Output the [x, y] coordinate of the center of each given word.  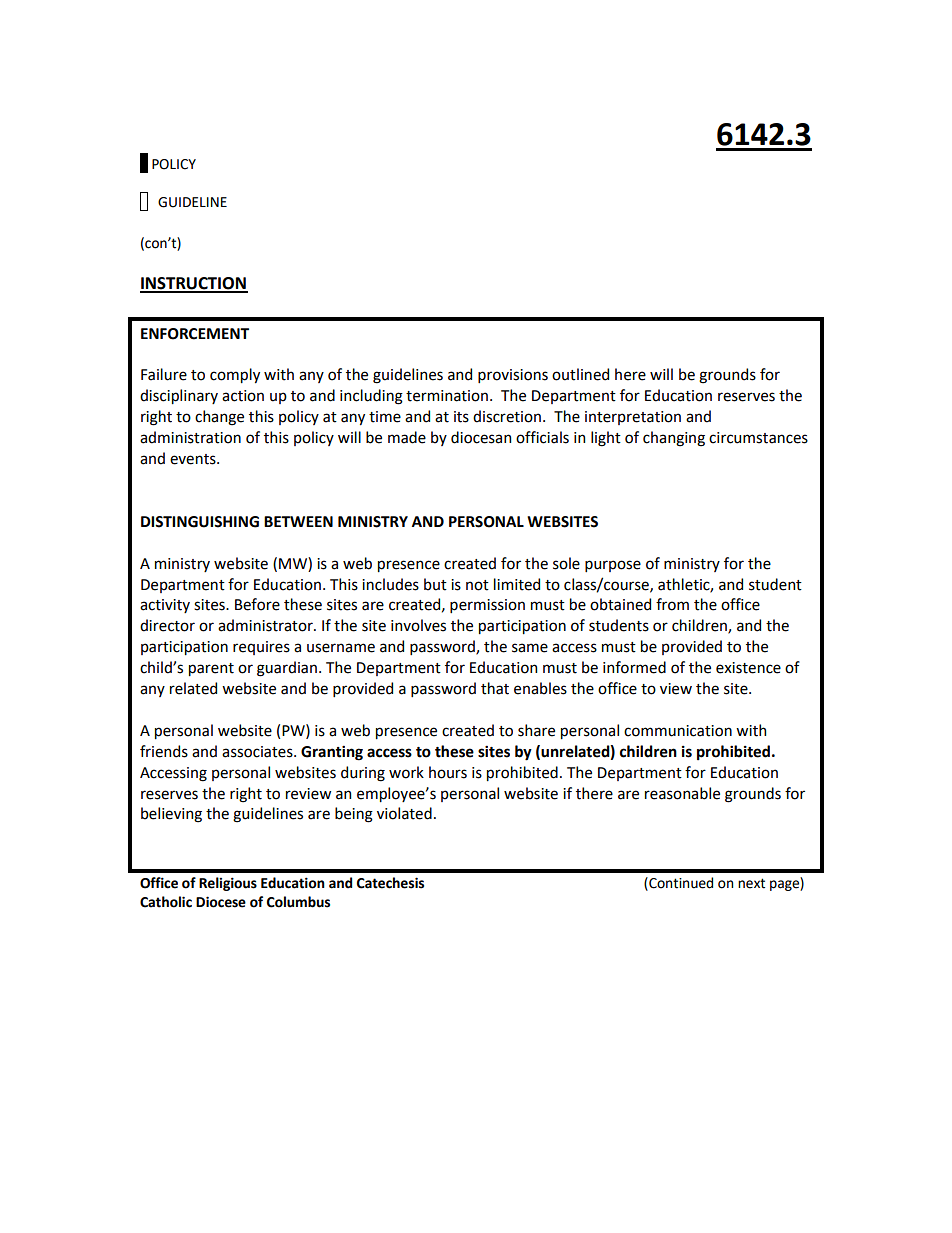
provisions [513, 376]
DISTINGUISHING [200, 522]
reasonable [682, 793]
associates [258, 752]
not [477, 585]
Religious [228, 884]
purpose [613, 566]
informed [634, 667]
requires [261, 648]
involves [418, 625]
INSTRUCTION [194, 284]
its [461, 417]
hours [448, 772]
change [219, 418]
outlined [580, 374]
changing [674, 439]
